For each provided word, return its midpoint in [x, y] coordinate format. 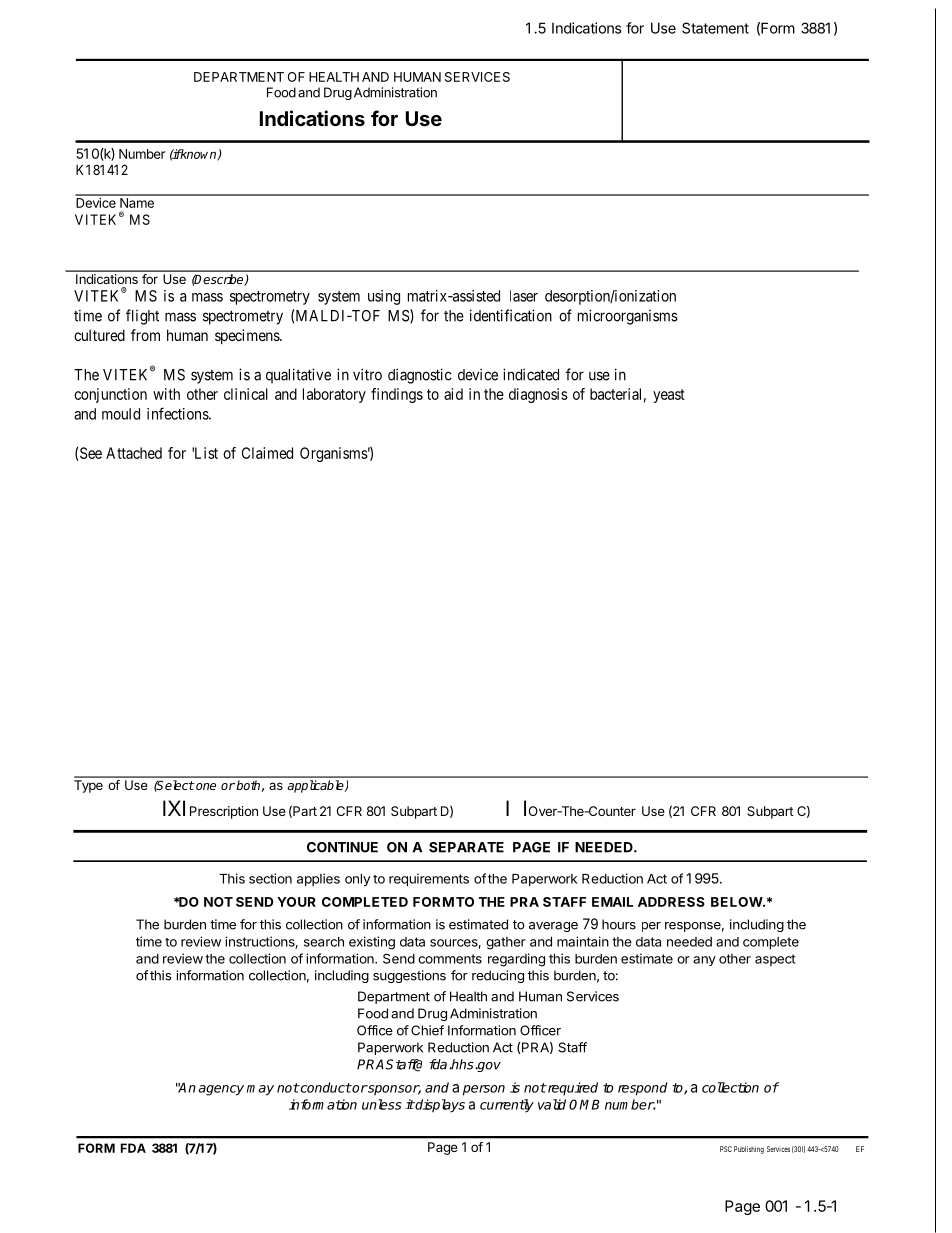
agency [221, 1090]
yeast [669, 396]
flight [142, 317]
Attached [134, 453]
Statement [715, 28]
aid [453, 394]
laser [524, 296]
